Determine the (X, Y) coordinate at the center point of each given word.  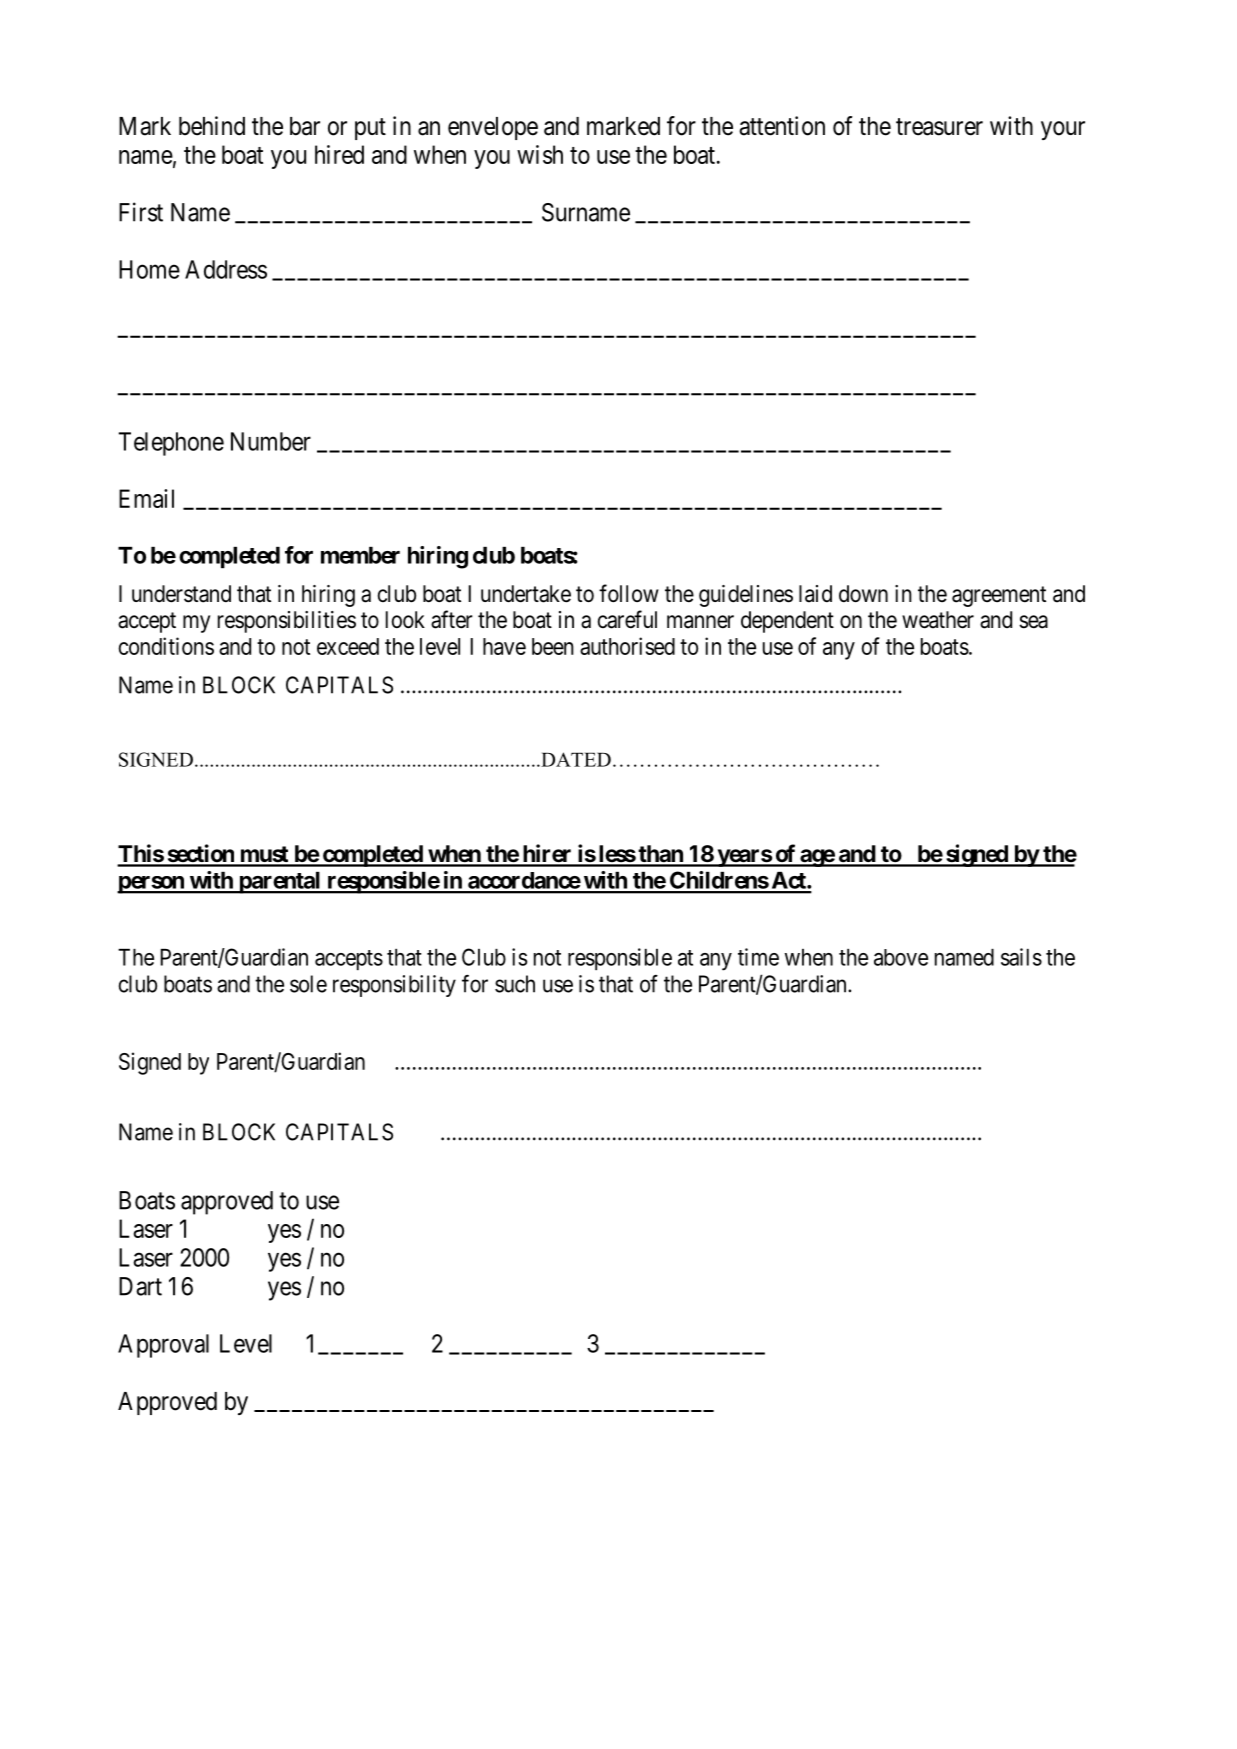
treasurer (939, 127)
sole (308, 984)
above (901, 957)
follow (629, 593)
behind (212, 126)
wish (540, 154)
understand (181, 594)
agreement (999, 596)
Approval (163, 1346)
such (515, 984)
